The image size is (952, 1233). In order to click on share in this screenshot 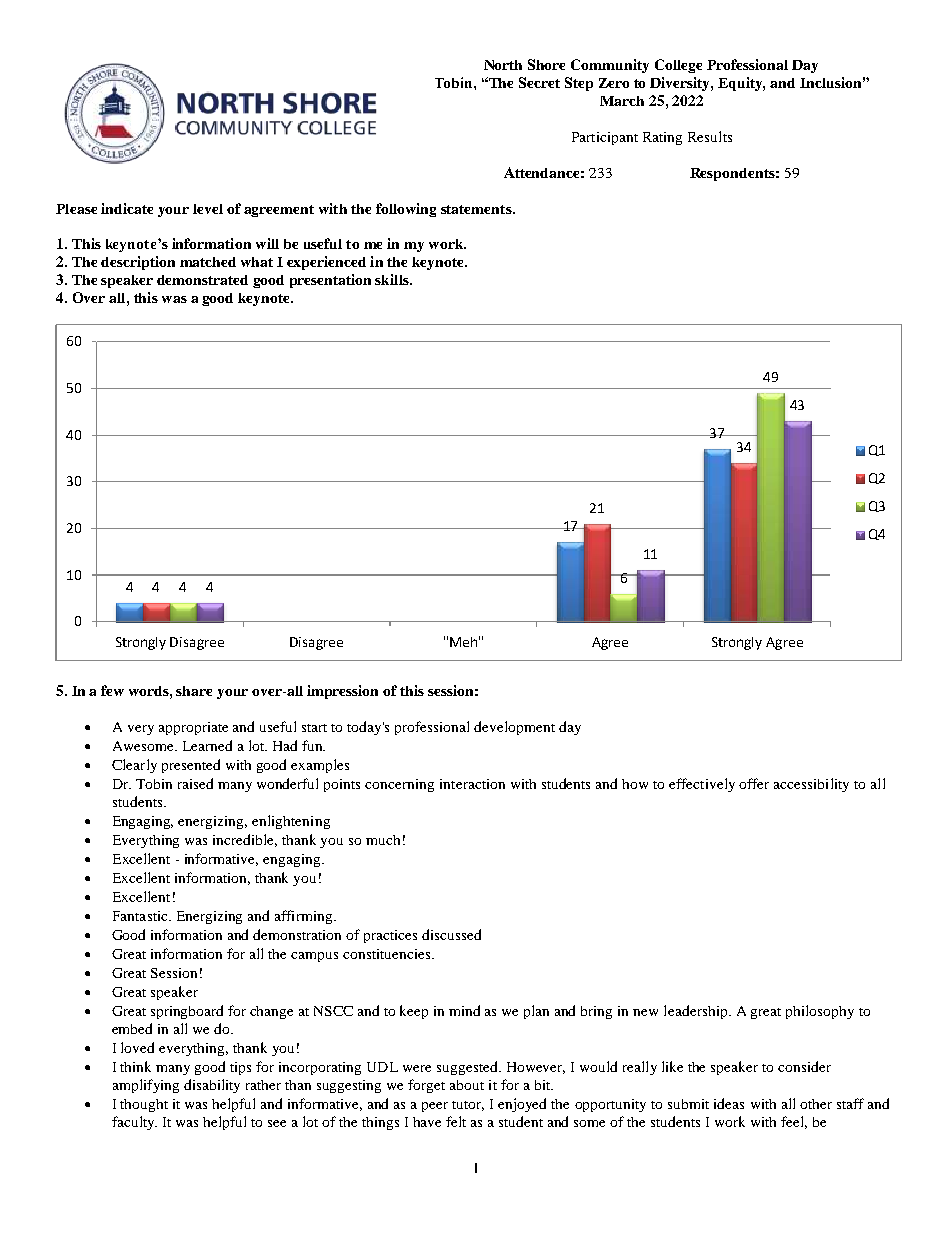, I will do `click(194, 691)`.
